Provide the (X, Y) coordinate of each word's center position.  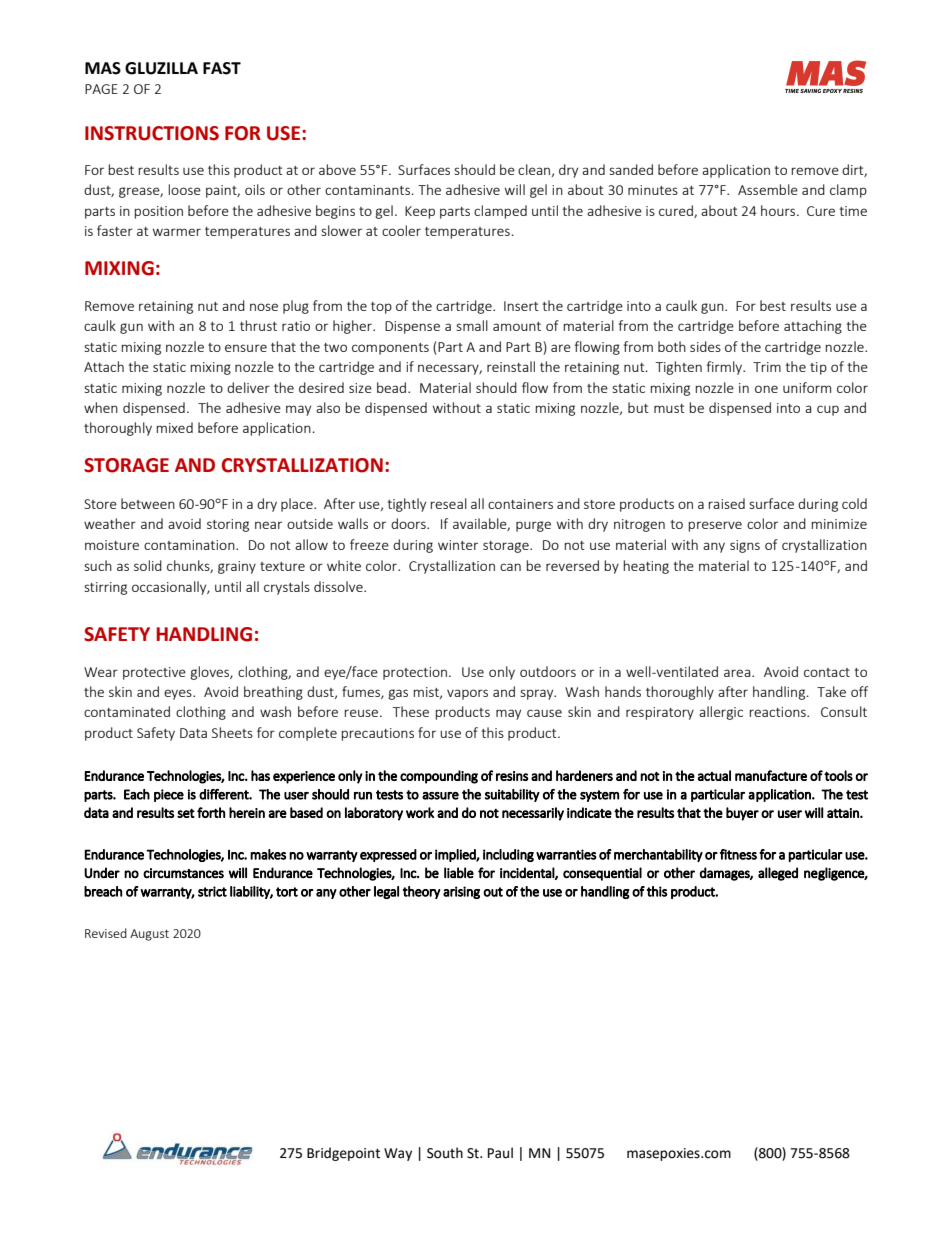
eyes (179, 694)
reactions (778, 712)
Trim (767, 367)
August (149, 935)
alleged (778, 874)
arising (461, 892)
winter (458, 545)
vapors (467, 694)
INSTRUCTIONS (152, 133)
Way (398, 1154)
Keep (420, 212)
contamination (190, 545)
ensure (246, 348)
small (472, 325)
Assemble (768, 189)
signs (745, 546)
